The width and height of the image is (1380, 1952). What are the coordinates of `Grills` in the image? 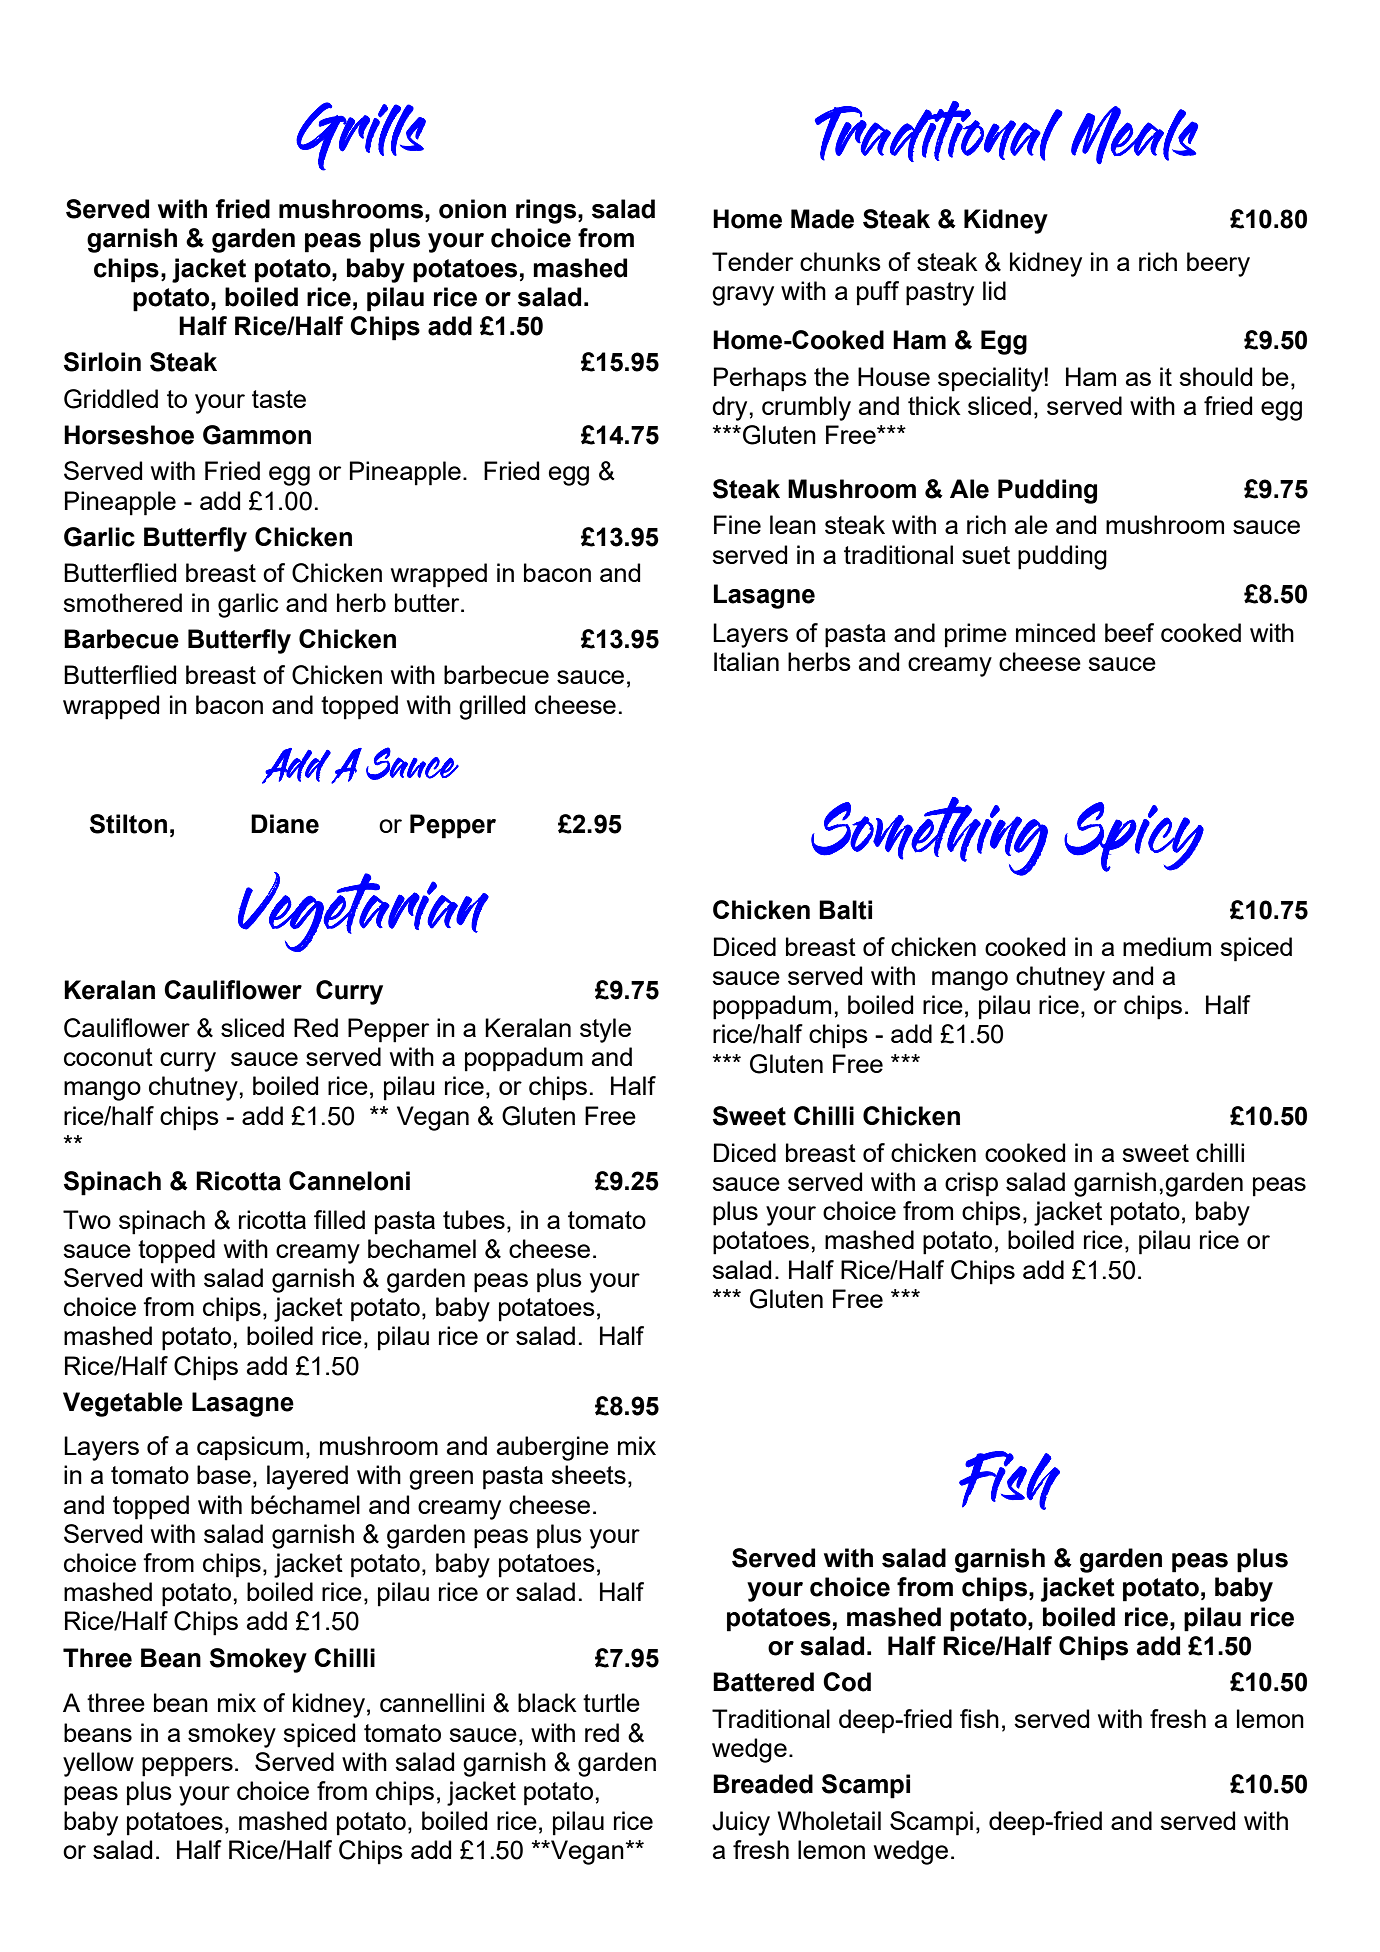 It's located at (361, 136).
